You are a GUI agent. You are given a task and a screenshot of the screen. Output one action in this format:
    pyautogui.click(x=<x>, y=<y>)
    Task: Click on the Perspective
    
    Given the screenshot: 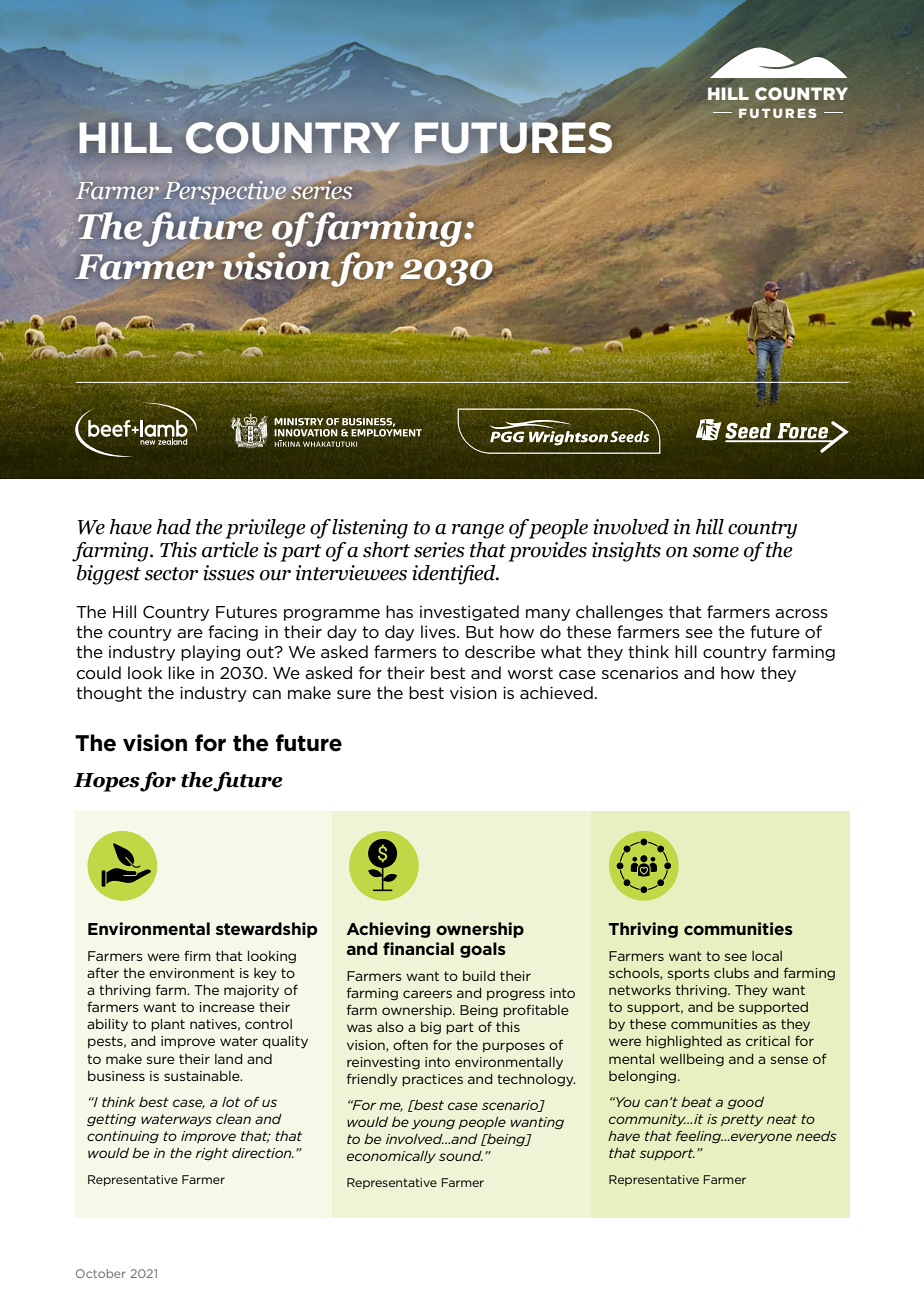 What is the action you would take?
    pyautogui.click(x=225, y=192)
